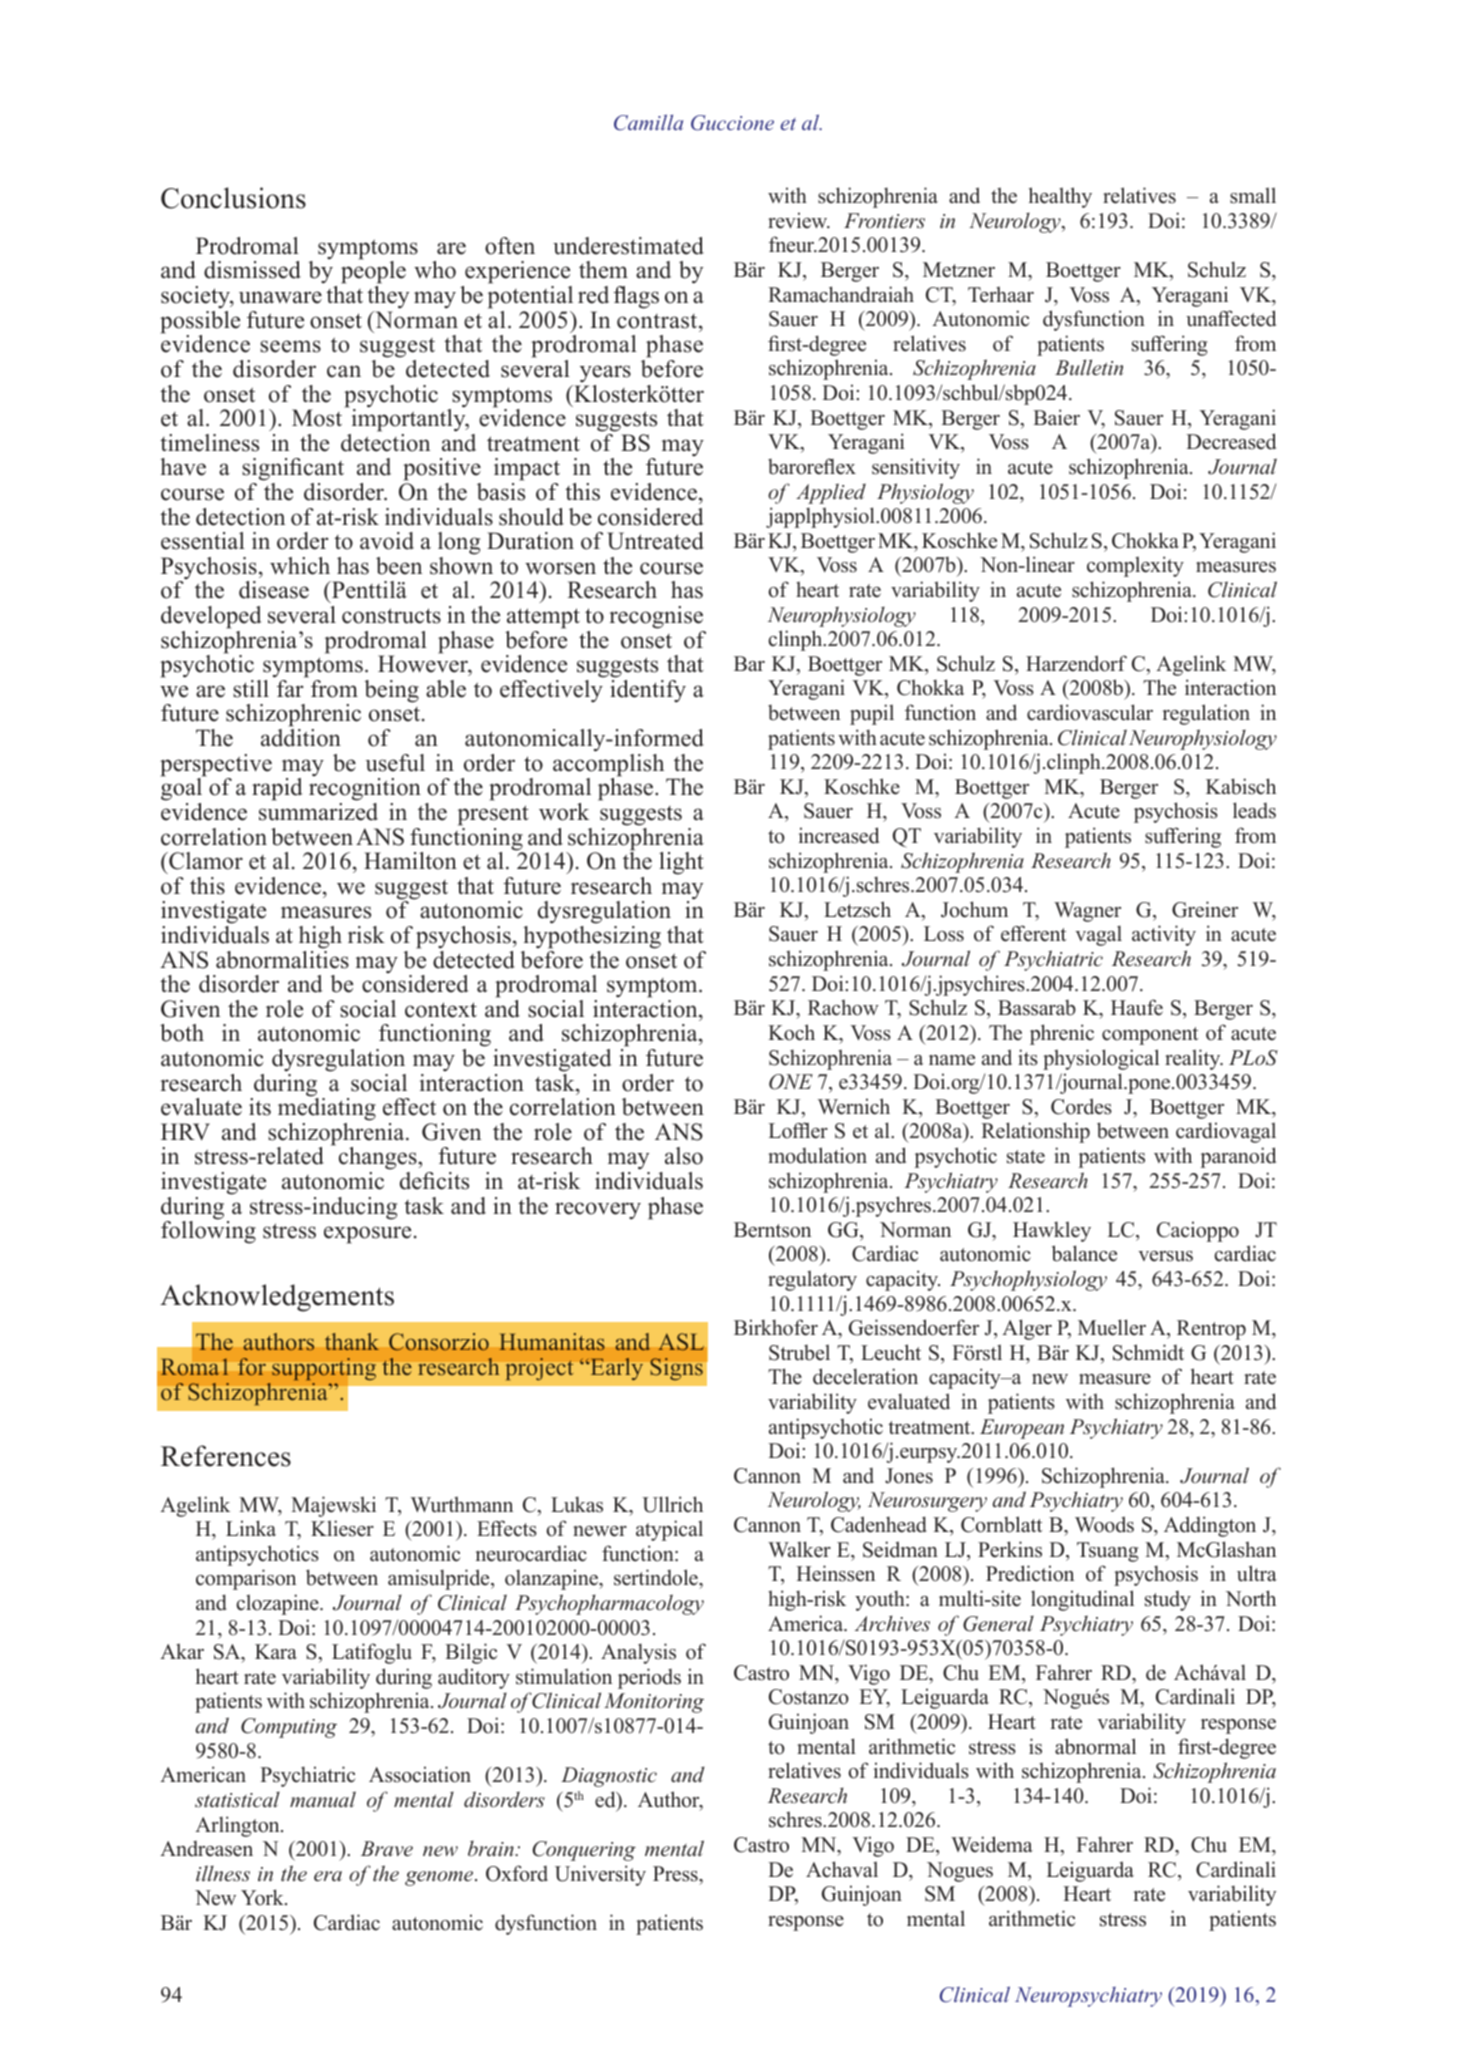  What do you see at coordinates (301, 738) in the screenshot?
I see `addition` at bounding box center [301, 738].
